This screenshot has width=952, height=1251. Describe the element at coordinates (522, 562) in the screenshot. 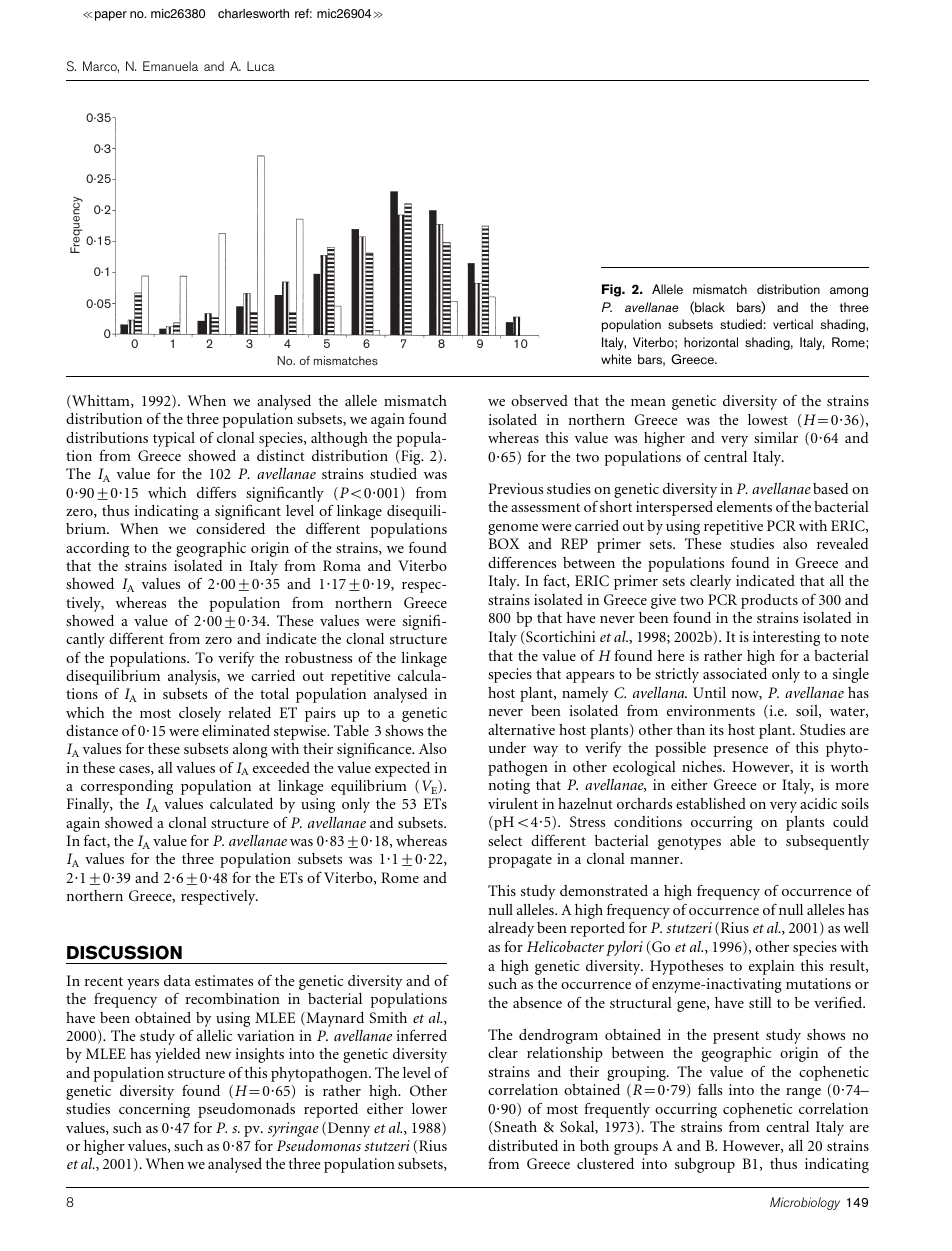

I see `differences` at that location.
